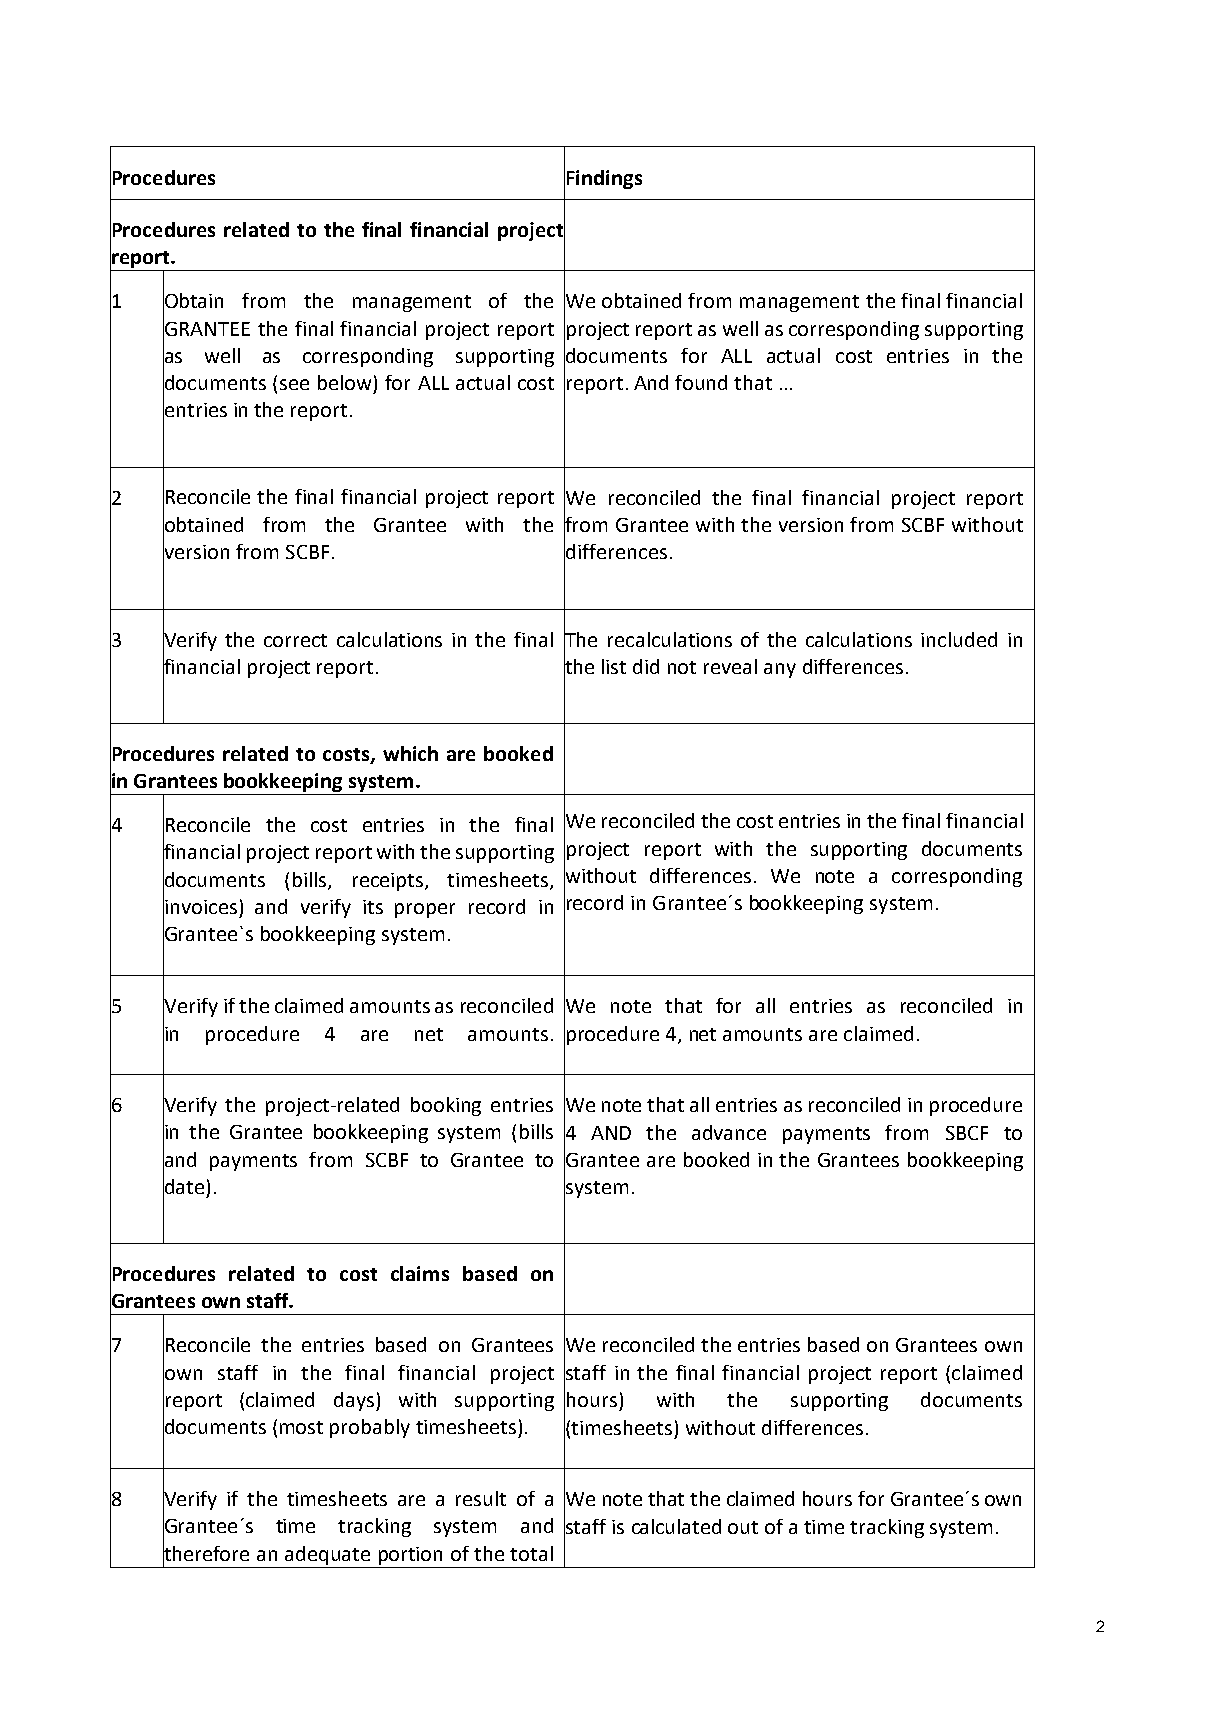  Describe the element at coordinates (729, 1132) in the image. I see `advance` at that location.
